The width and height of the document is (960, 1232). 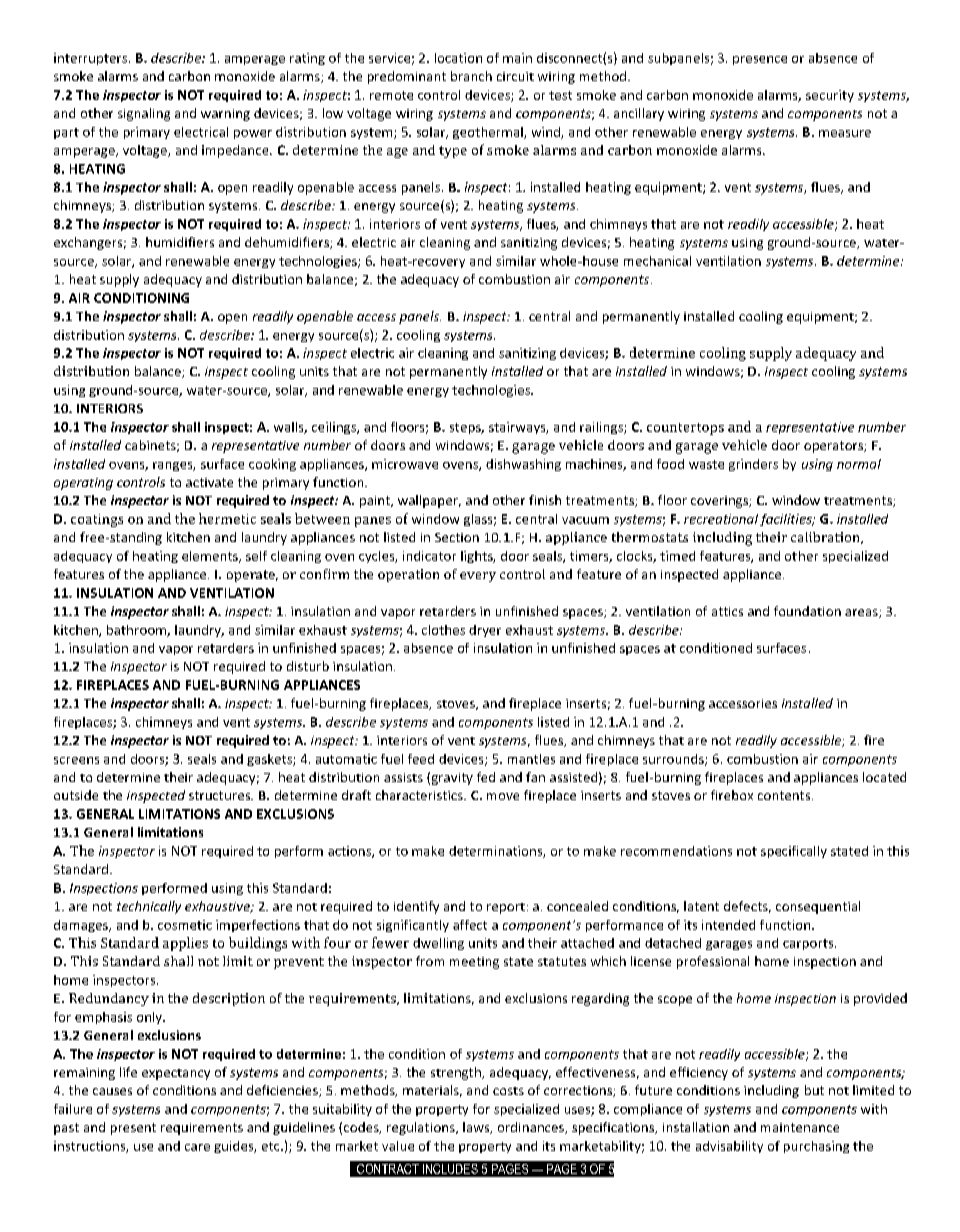 I want to click on every, so click(x=478, y=577).
